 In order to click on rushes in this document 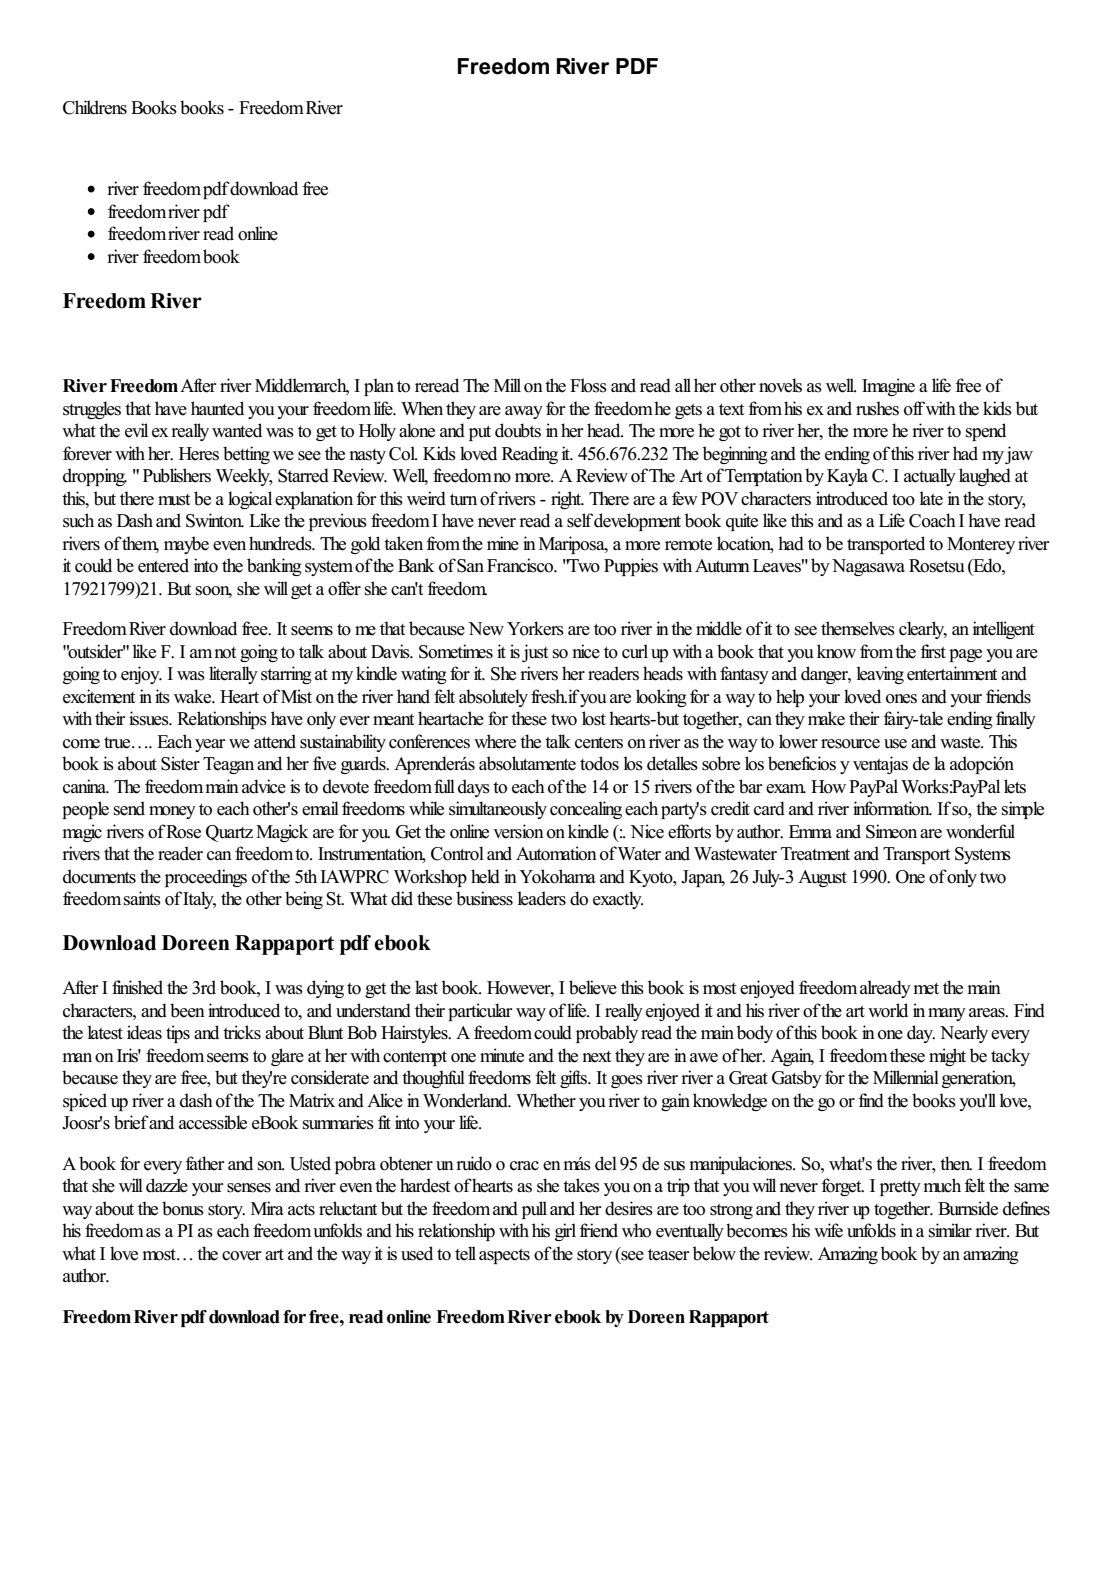, I will do `click(877, 408)`.
